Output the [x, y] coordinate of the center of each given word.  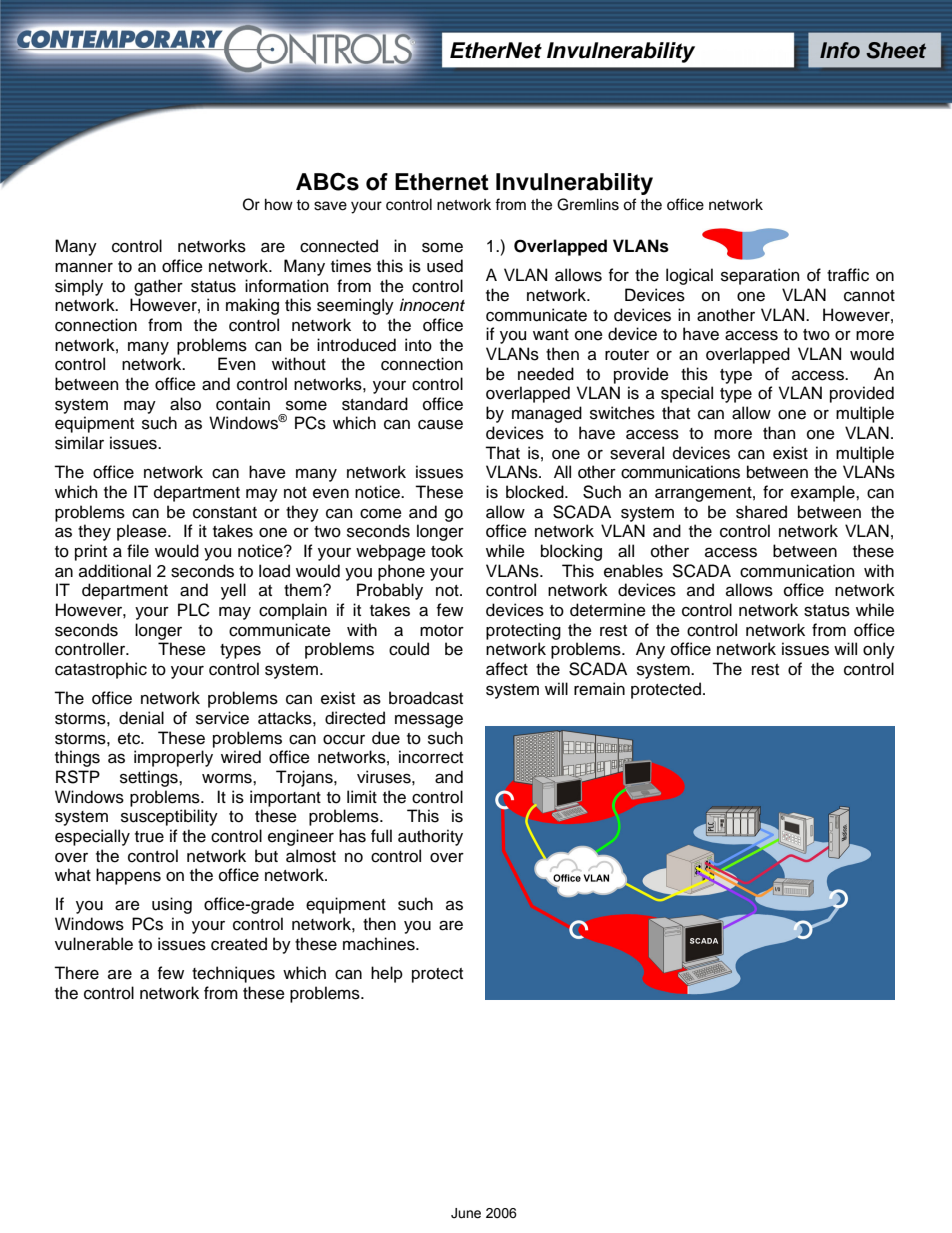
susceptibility [169, 817]
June [466, 1213]
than [779, 433]
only [879, 650]
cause [440, 424]
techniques [233, 974]
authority [430, 837]
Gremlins [588, 204]
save [330, 206]
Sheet [896, 50]
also [185, 404]
